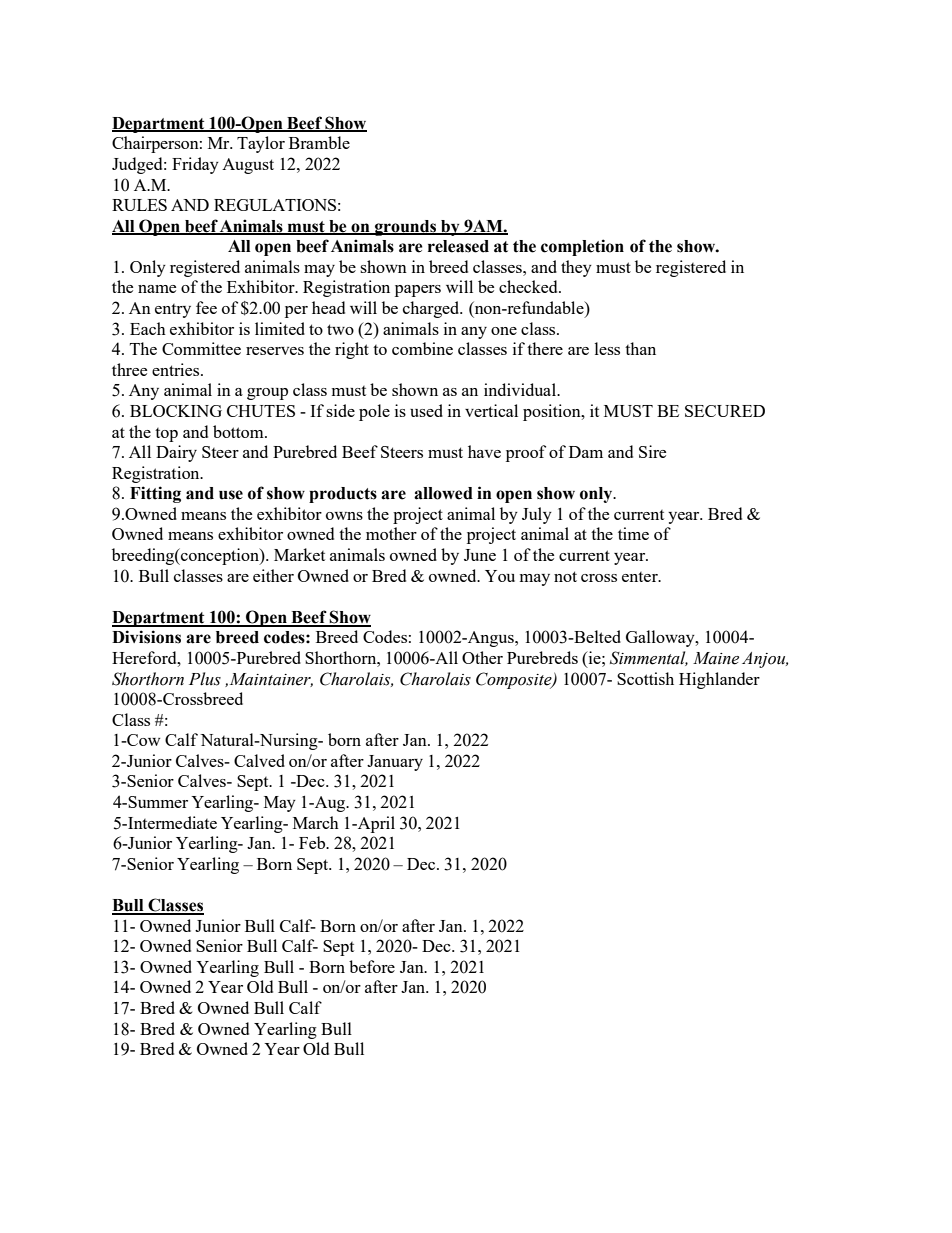 The height and width of the screenshot is (1233, 952). I want to click on Friday, so click(195, 165).
